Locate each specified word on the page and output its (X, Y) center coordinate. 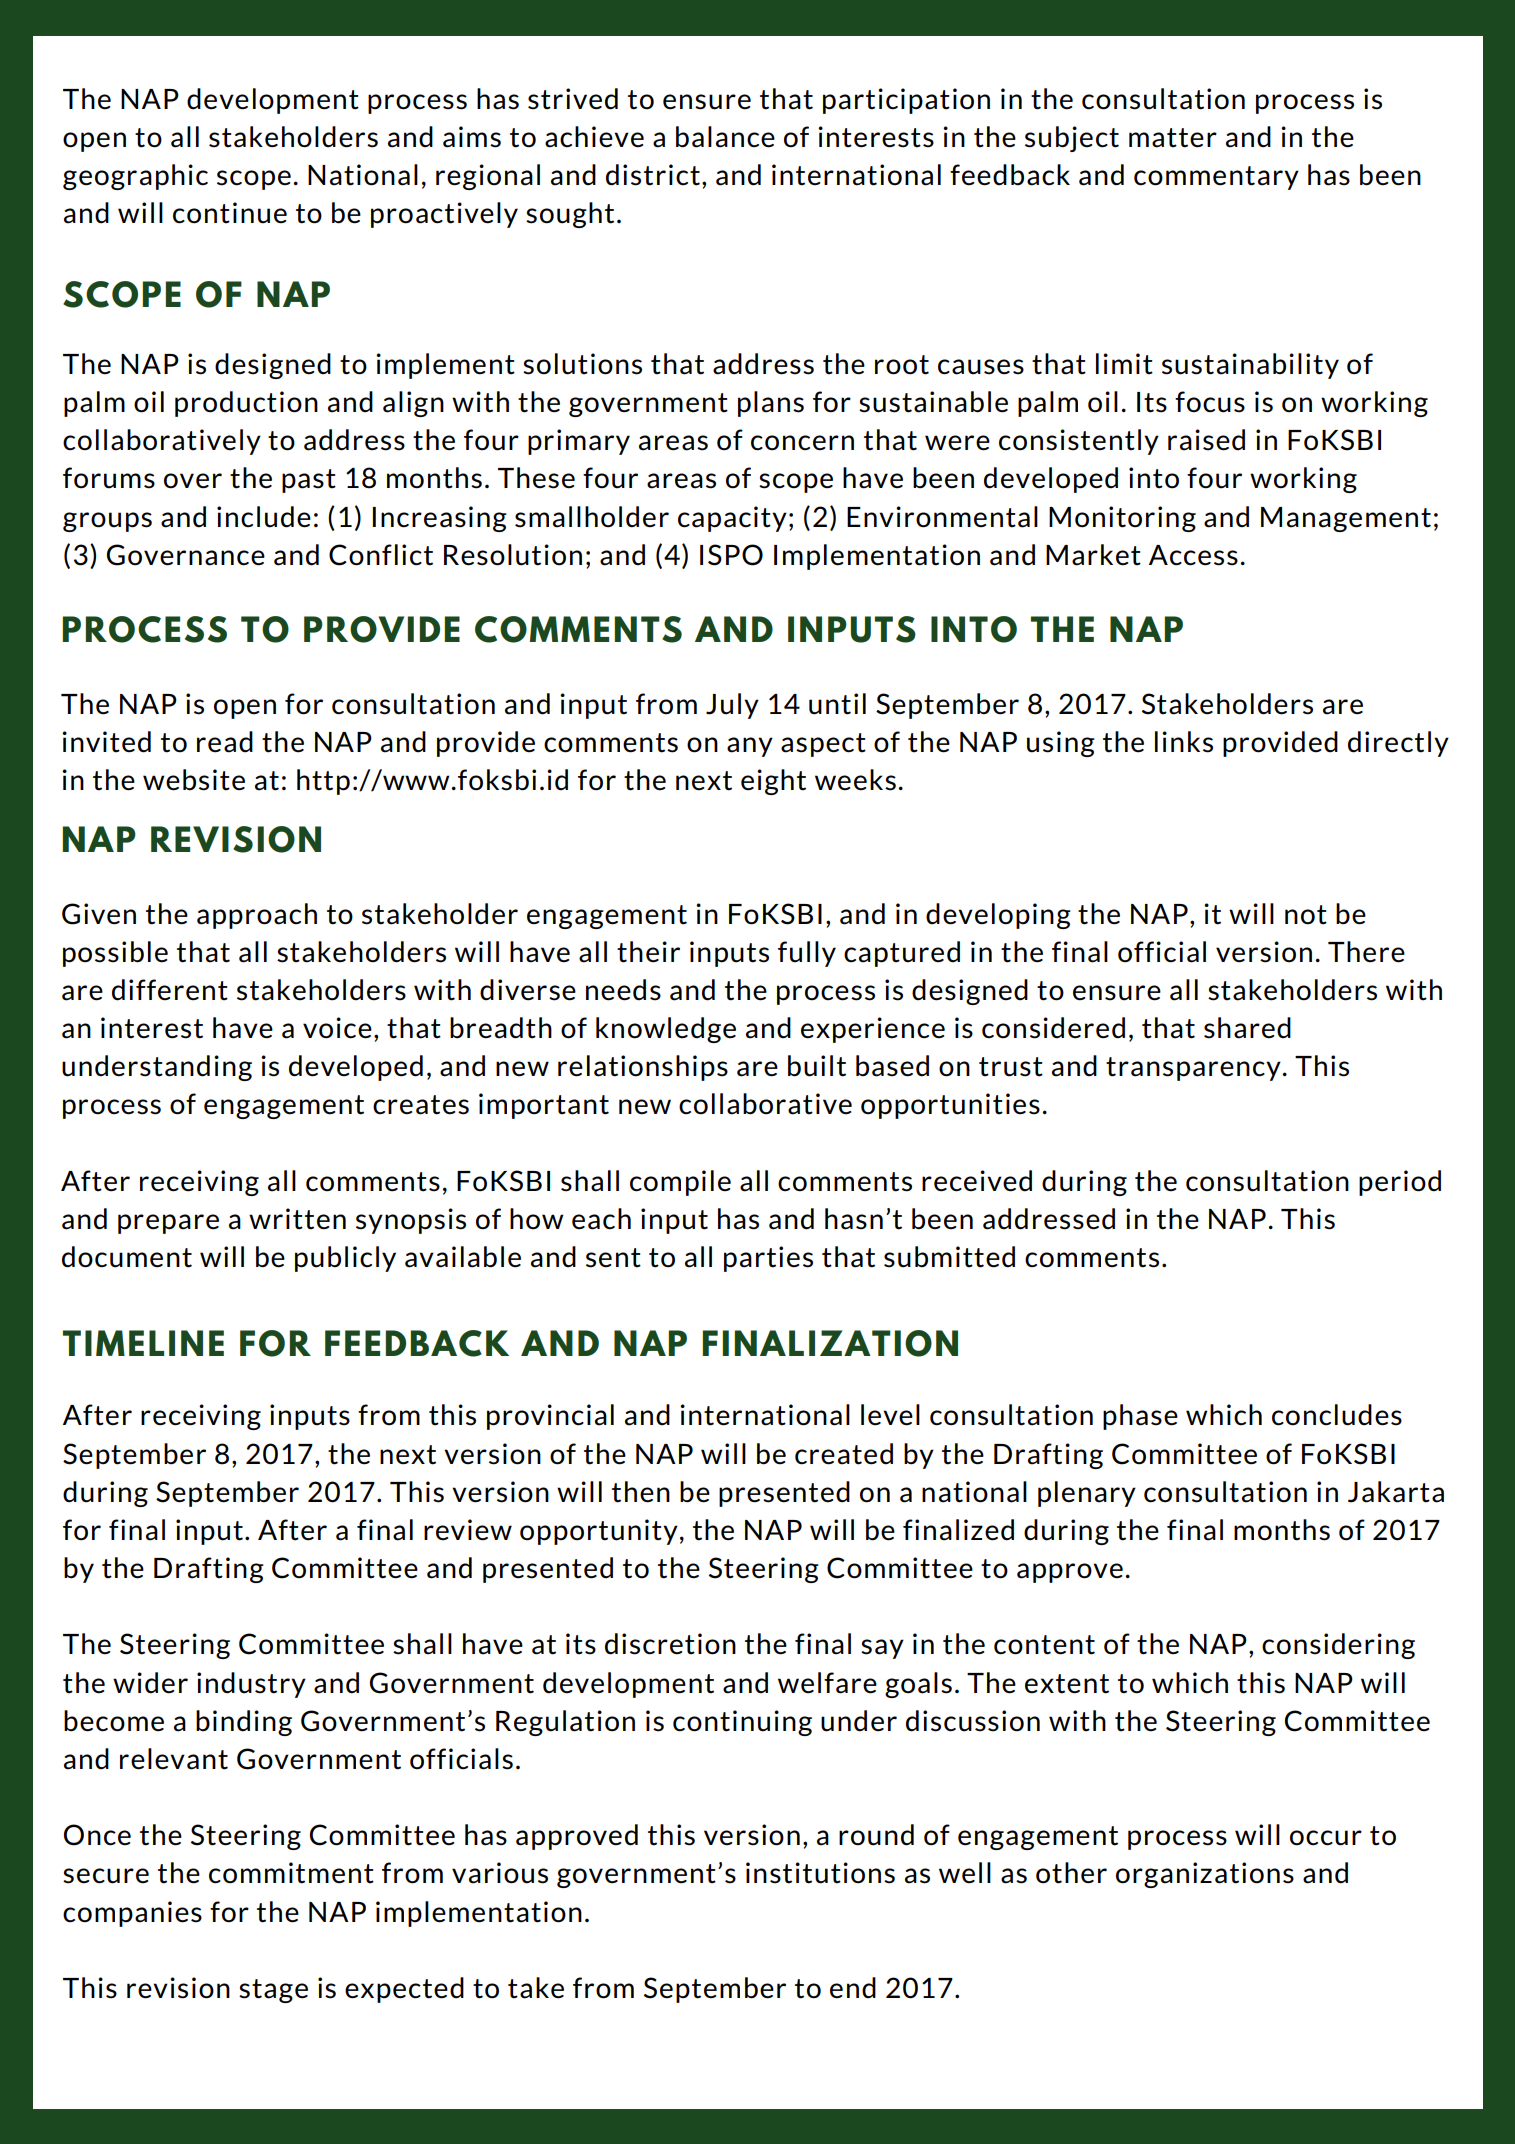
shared (1247, 1028)
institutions (820, 1873)
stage (273, 1991)
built (817, 1066)
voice (337, 1028)
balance (725, 137)
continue (230, 213)
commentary (1216, 178)
